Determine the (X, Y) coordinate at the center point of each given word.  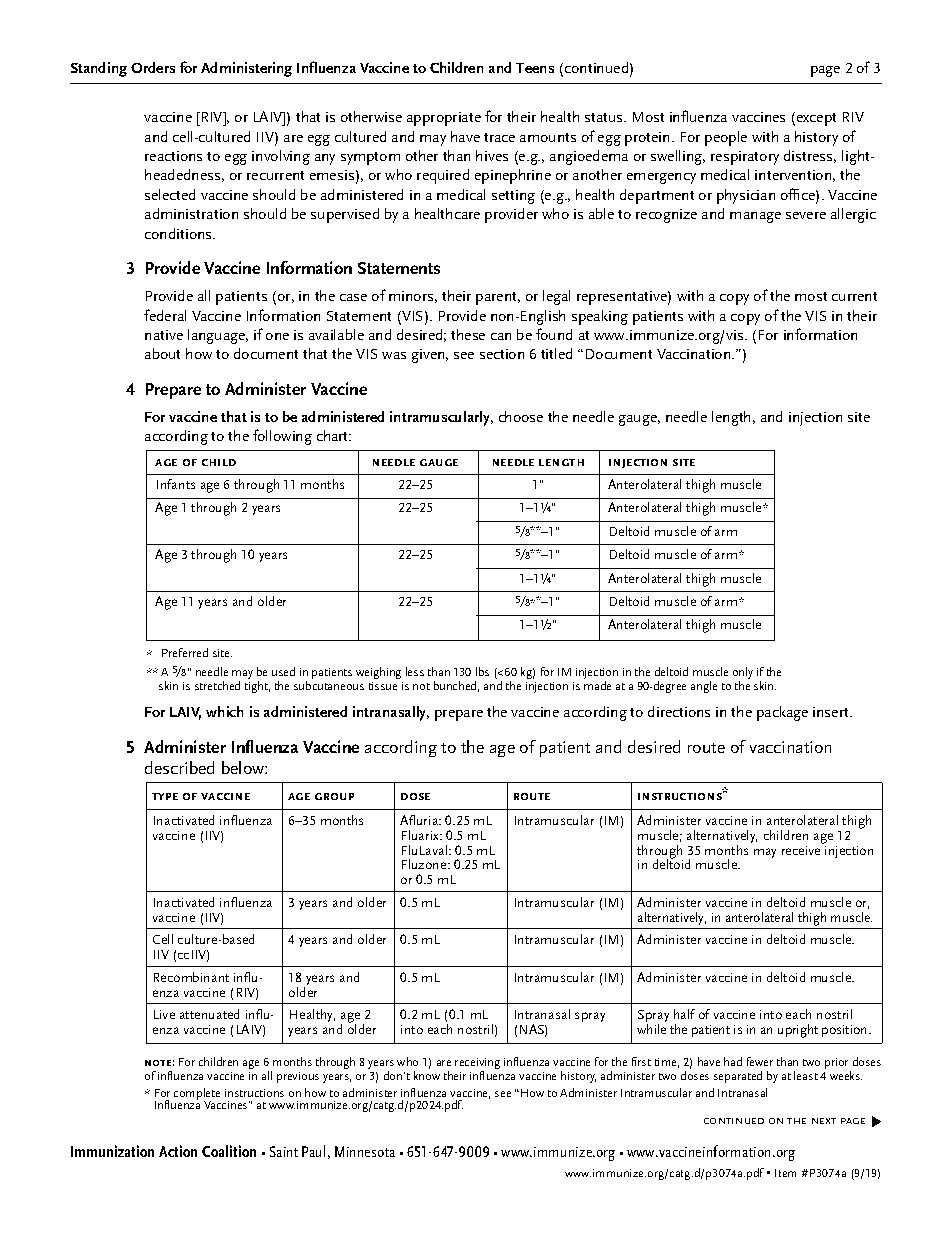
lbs (482, 671)
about (162, 353)
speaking (600, 317)
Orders (153, 67)
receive (802, 849)
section (502, 354)
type (165, 796)
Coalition (229, 1151)
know (427, 1074)
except (816, 119)
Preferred (185, 652)
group (334, 796)
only (743, 674)
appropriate (444, 119)
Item (785, 1173)
